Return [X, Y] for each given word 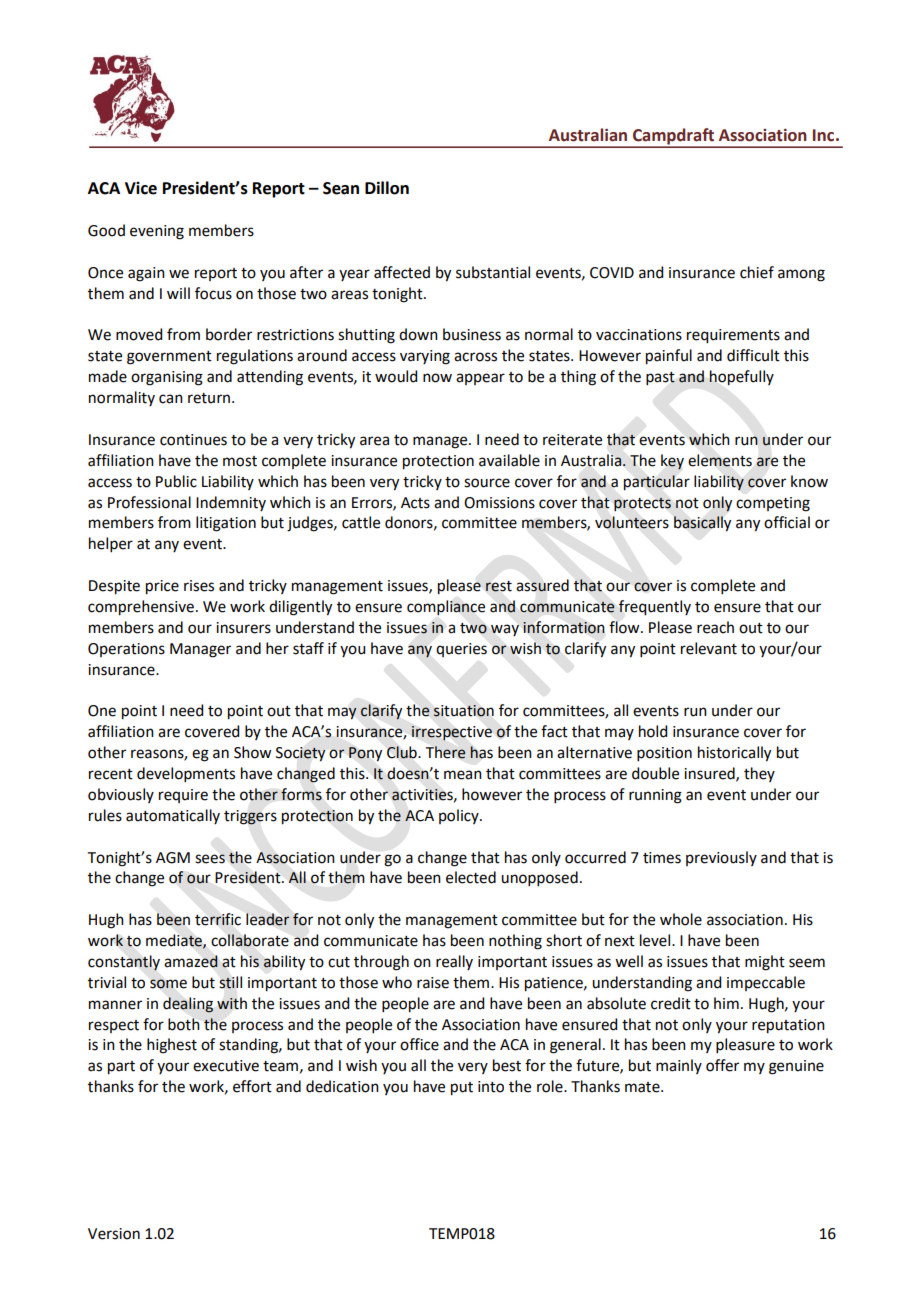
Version [114, 1234]
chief [757, 272]
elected [471, 877]
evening [157, 232]
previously [721, 858]
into [491, 1087]
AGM [173, 858]
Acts [415, 503]
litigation [226, 524]
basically [702, 524]
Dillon [387, 188]
